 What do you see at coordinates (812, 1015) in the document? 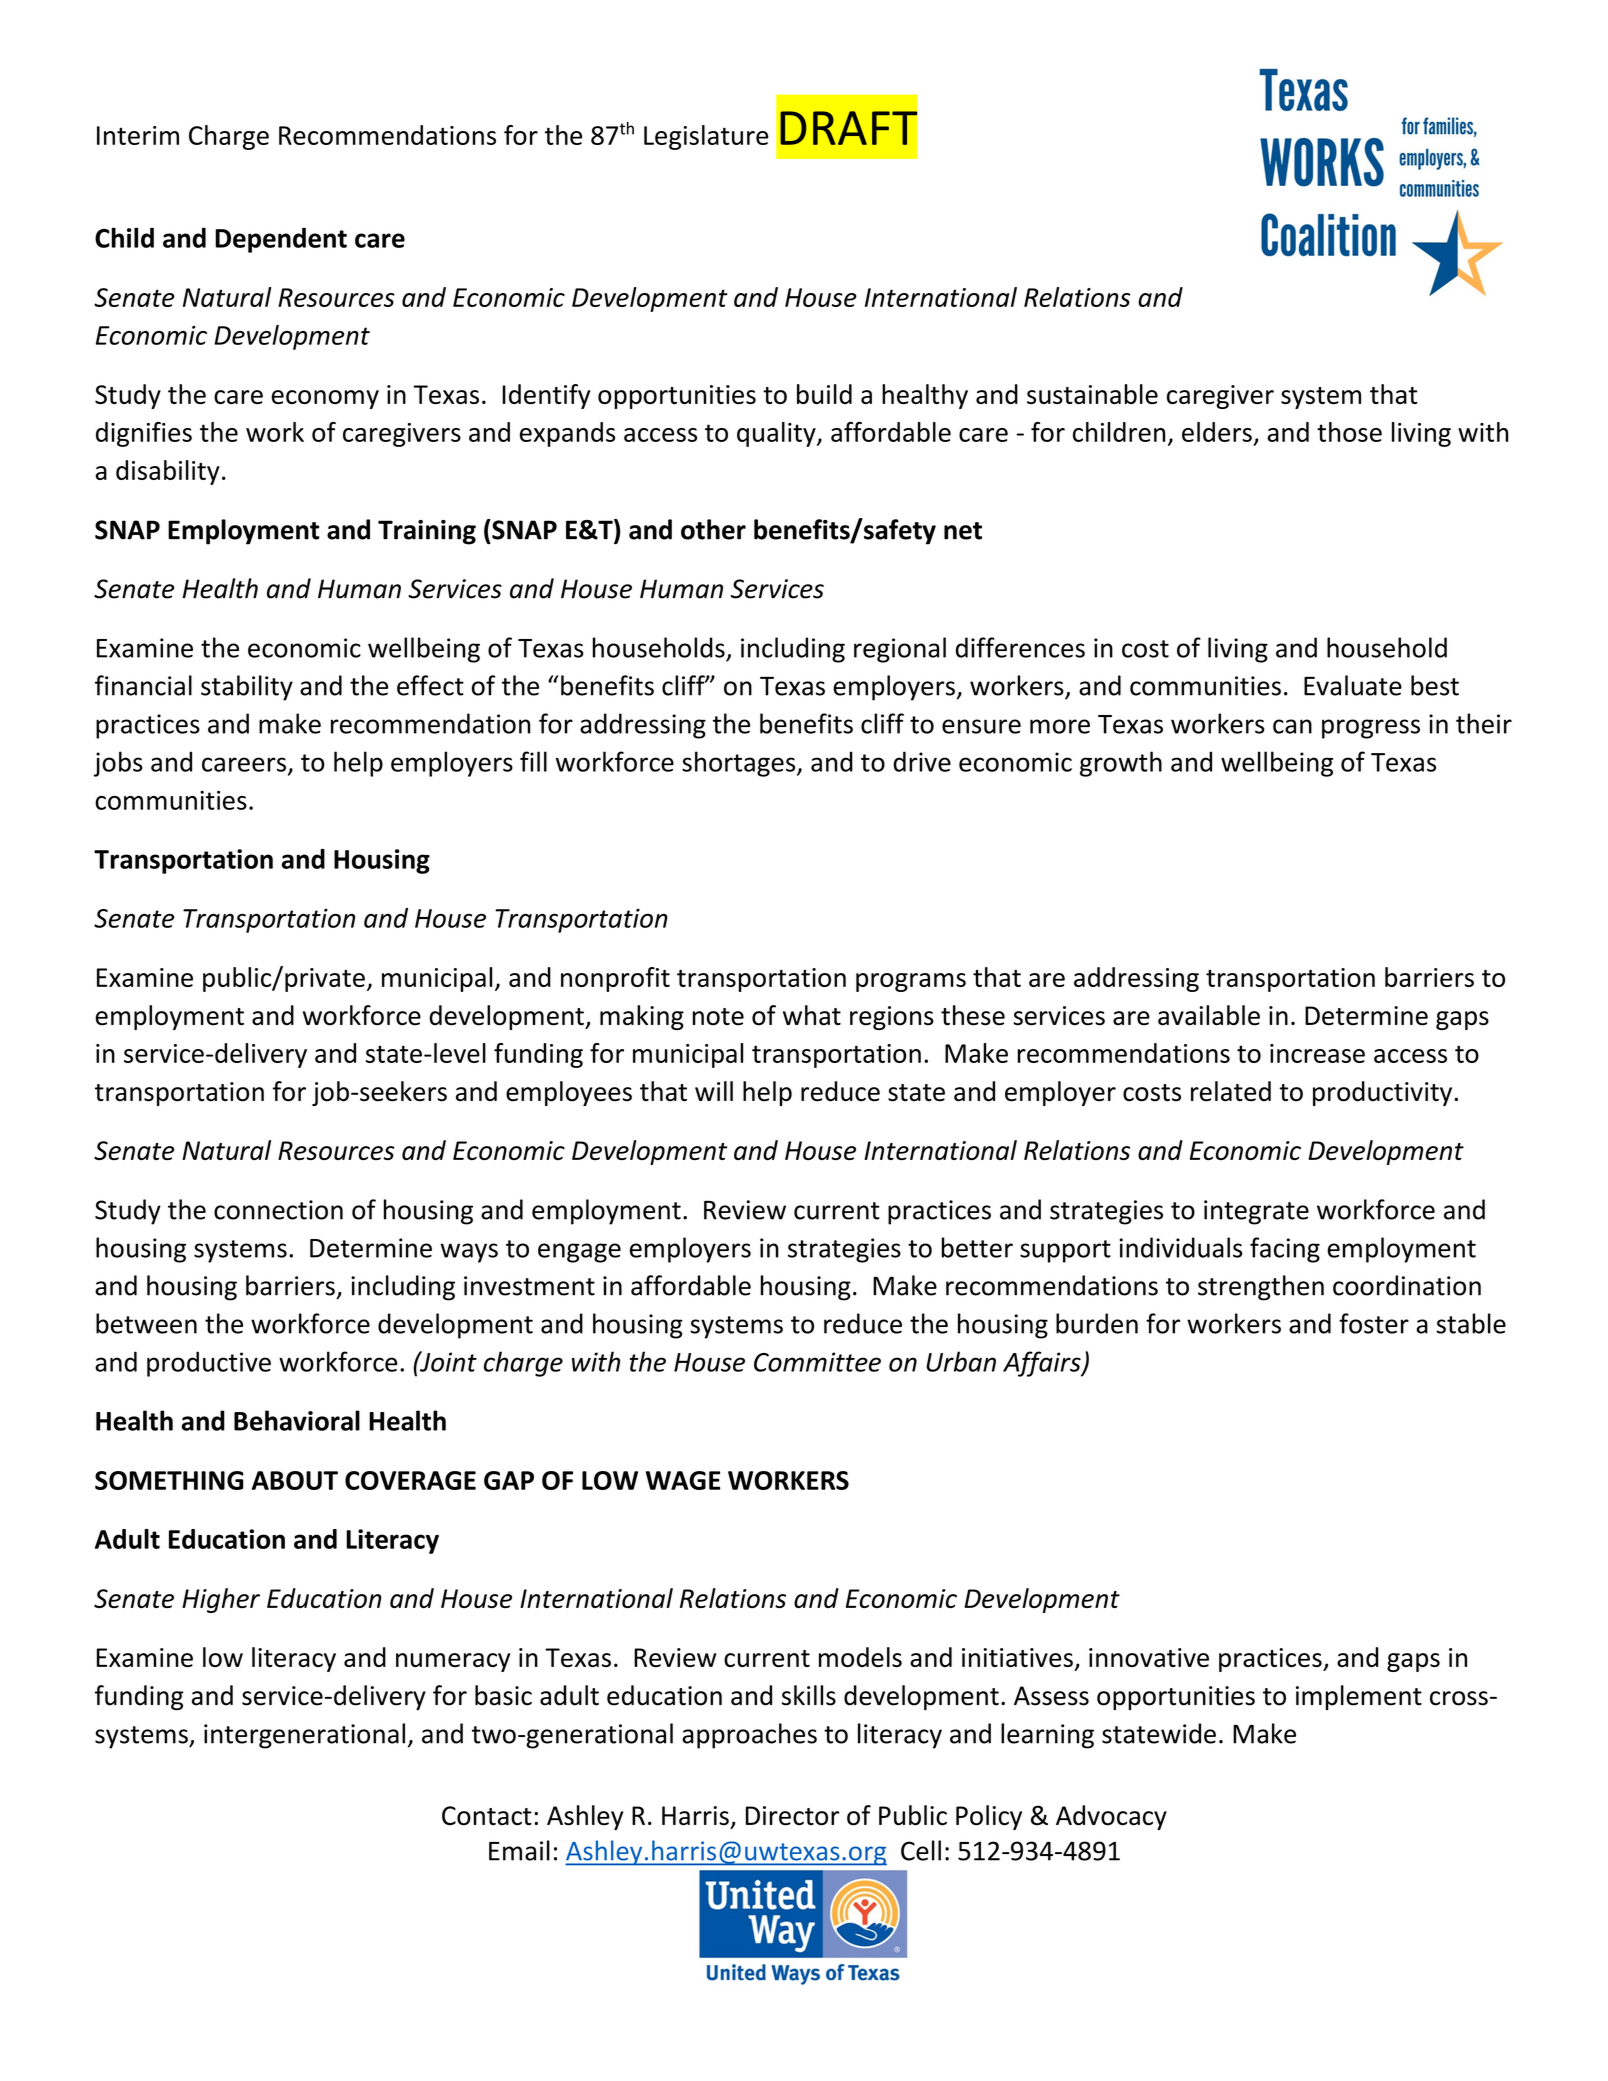
I see `what` at bounding box center [812, 1015].
